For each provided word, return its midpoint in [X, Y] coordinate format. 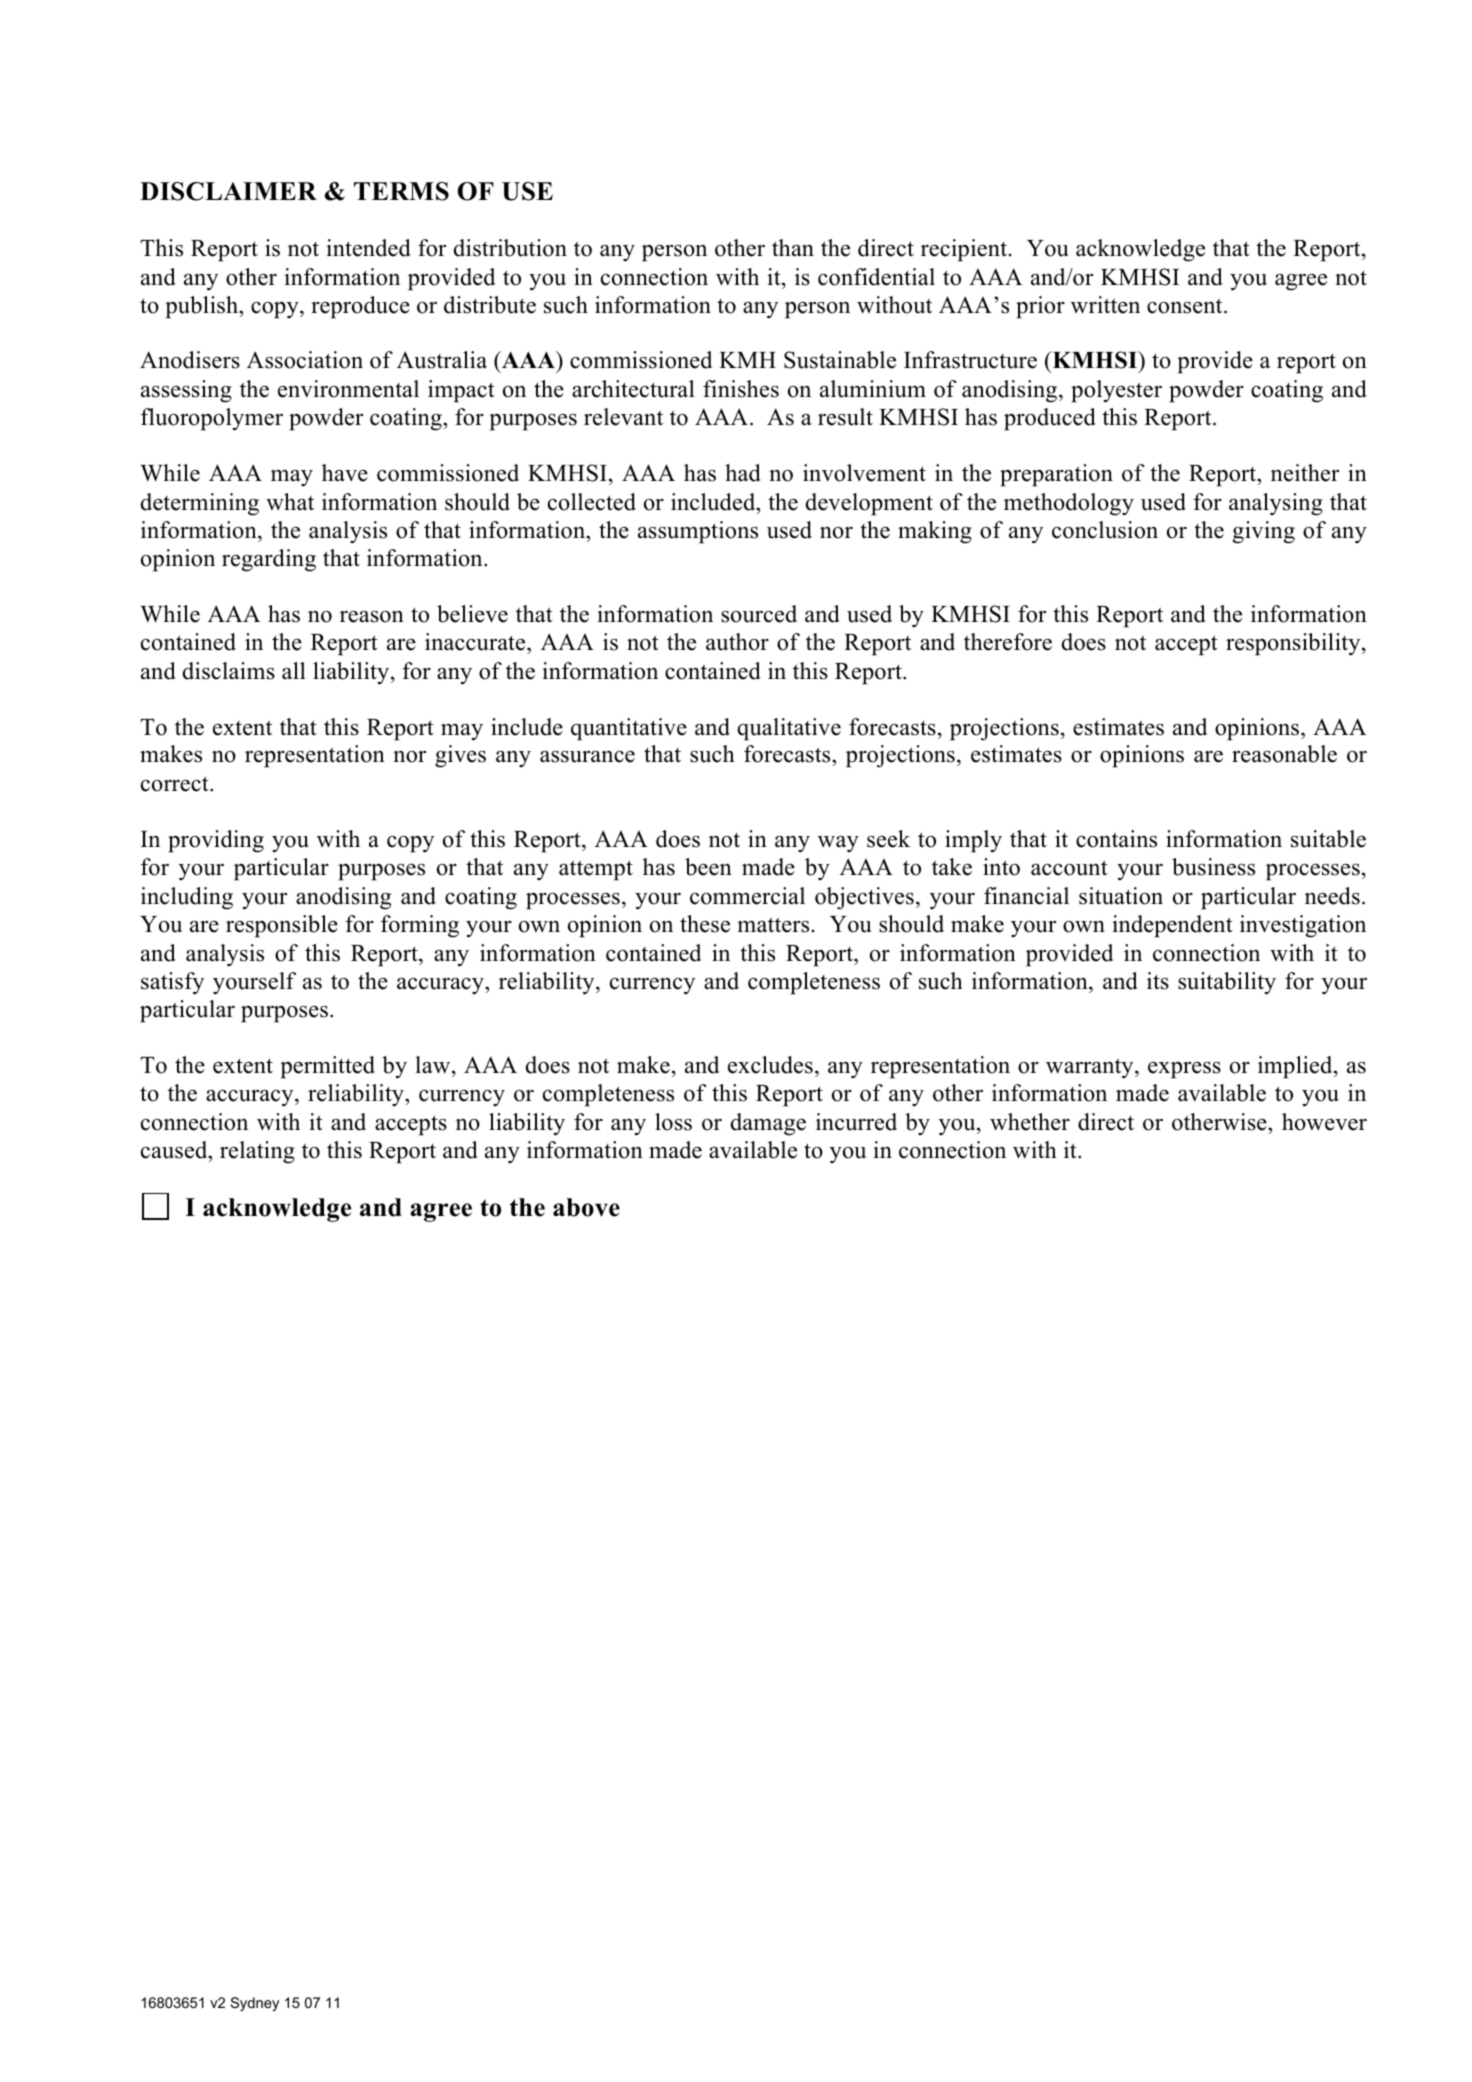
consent [1186, 306]
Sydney [255, 2004]
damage [768, 1124]
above [586, 1207]
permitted [327, 1067]
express [1184, 1070]
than [793, 247]
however [1324, 1122]
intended [368, 248]
